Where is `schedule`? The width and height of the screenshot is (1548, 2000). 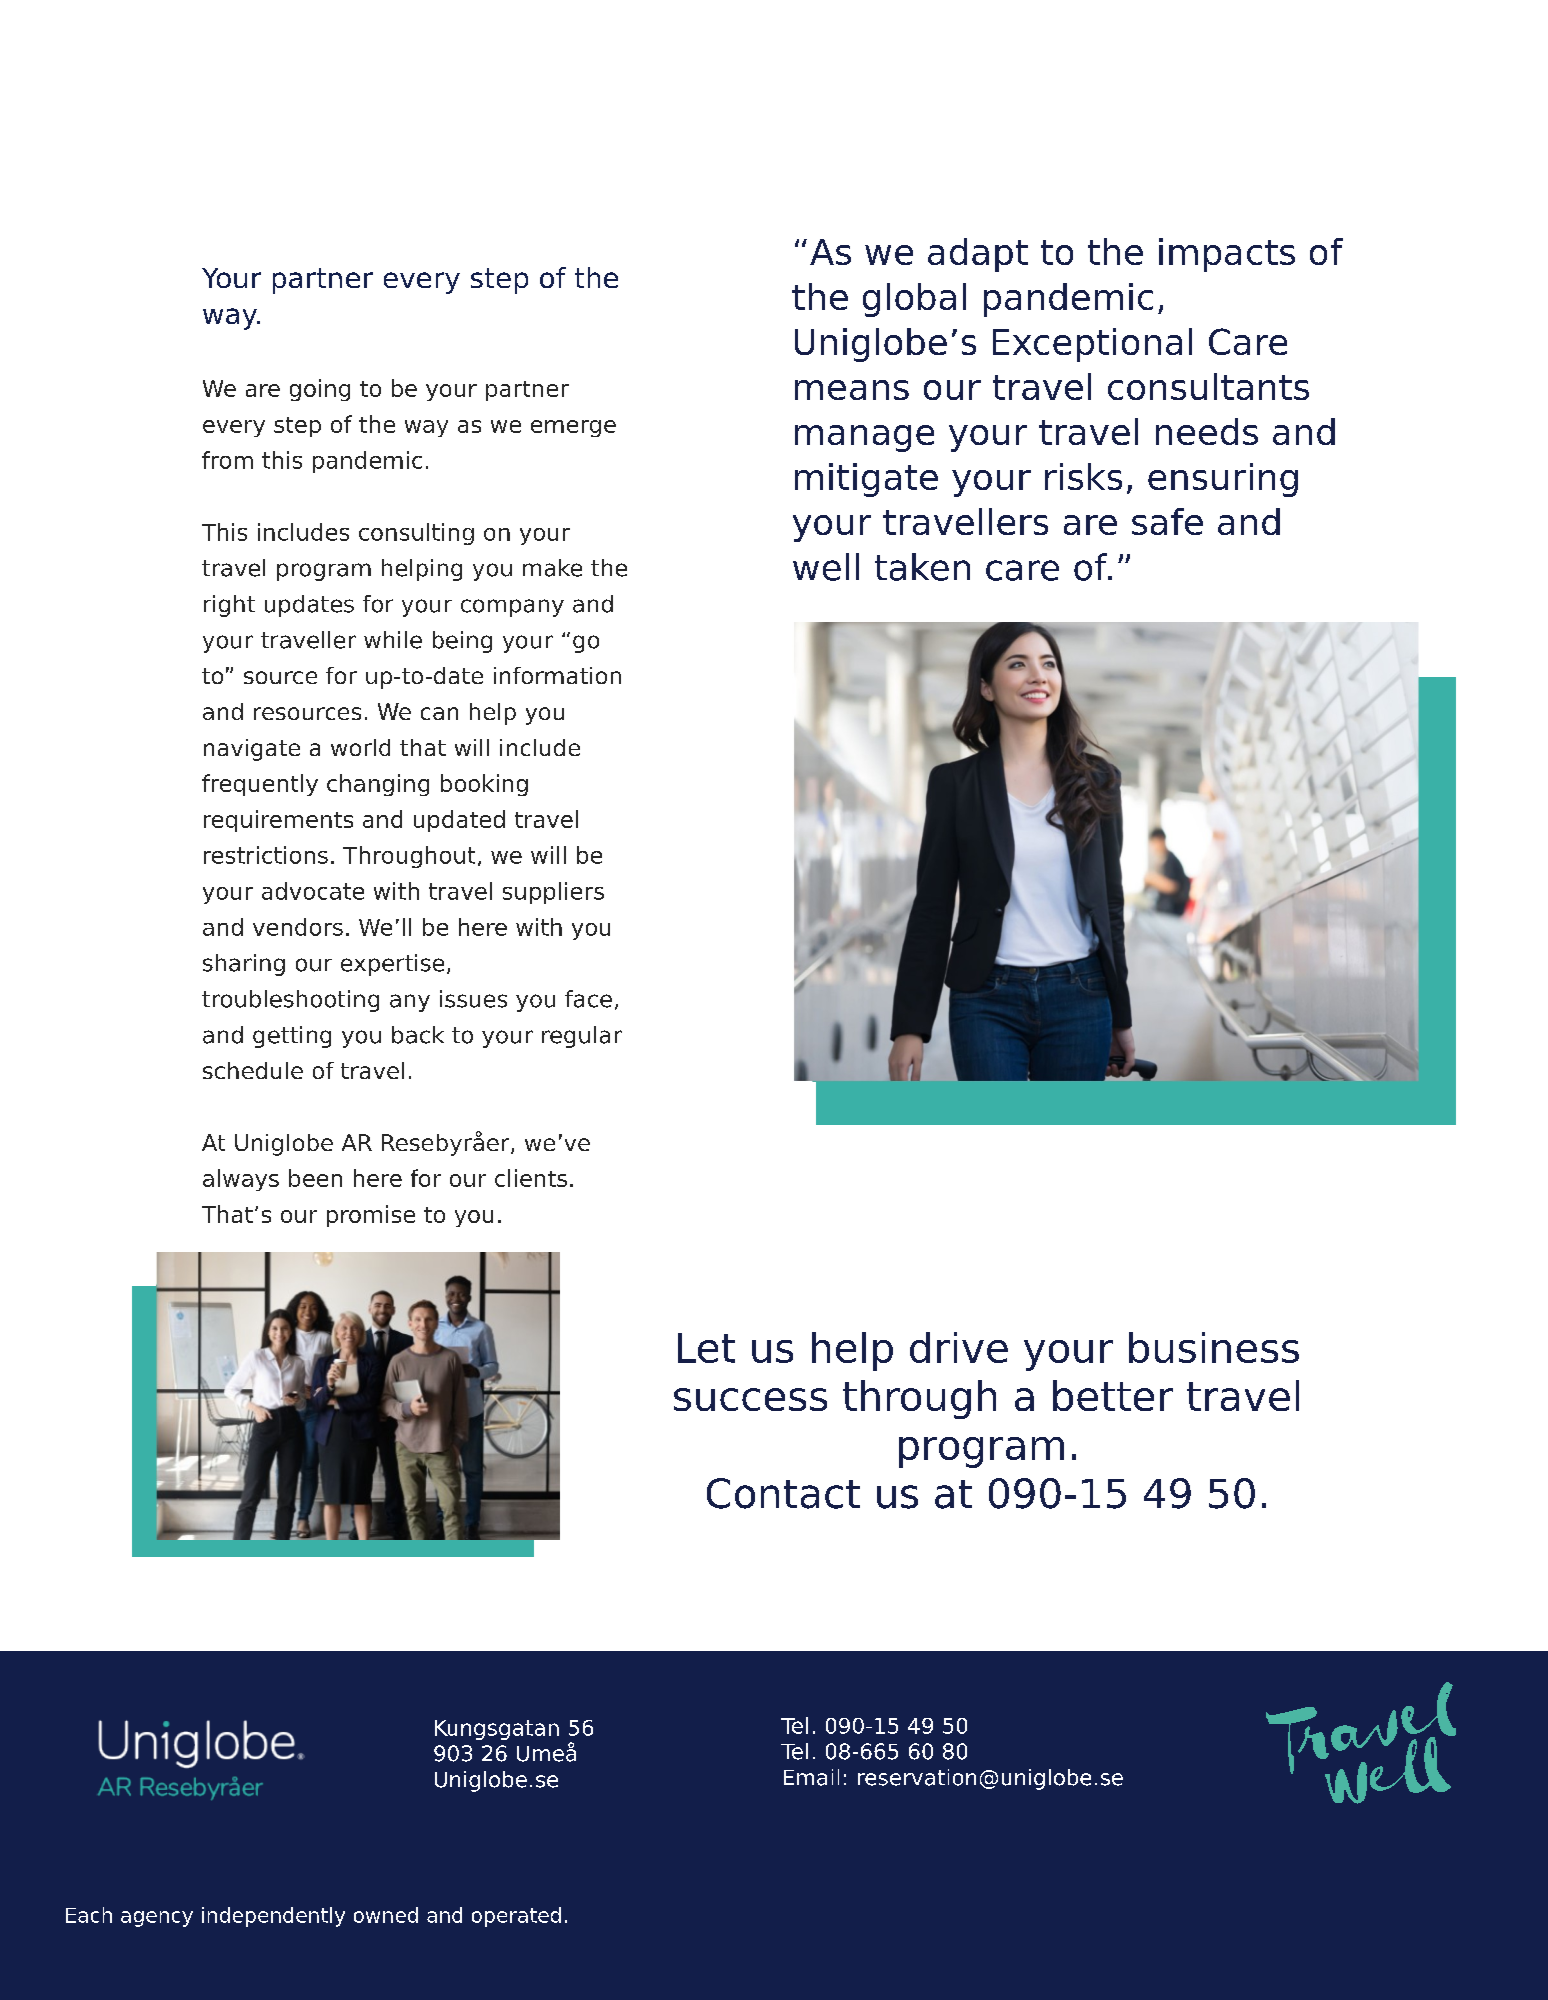 schedule is located at coordinates (253, 1070).
